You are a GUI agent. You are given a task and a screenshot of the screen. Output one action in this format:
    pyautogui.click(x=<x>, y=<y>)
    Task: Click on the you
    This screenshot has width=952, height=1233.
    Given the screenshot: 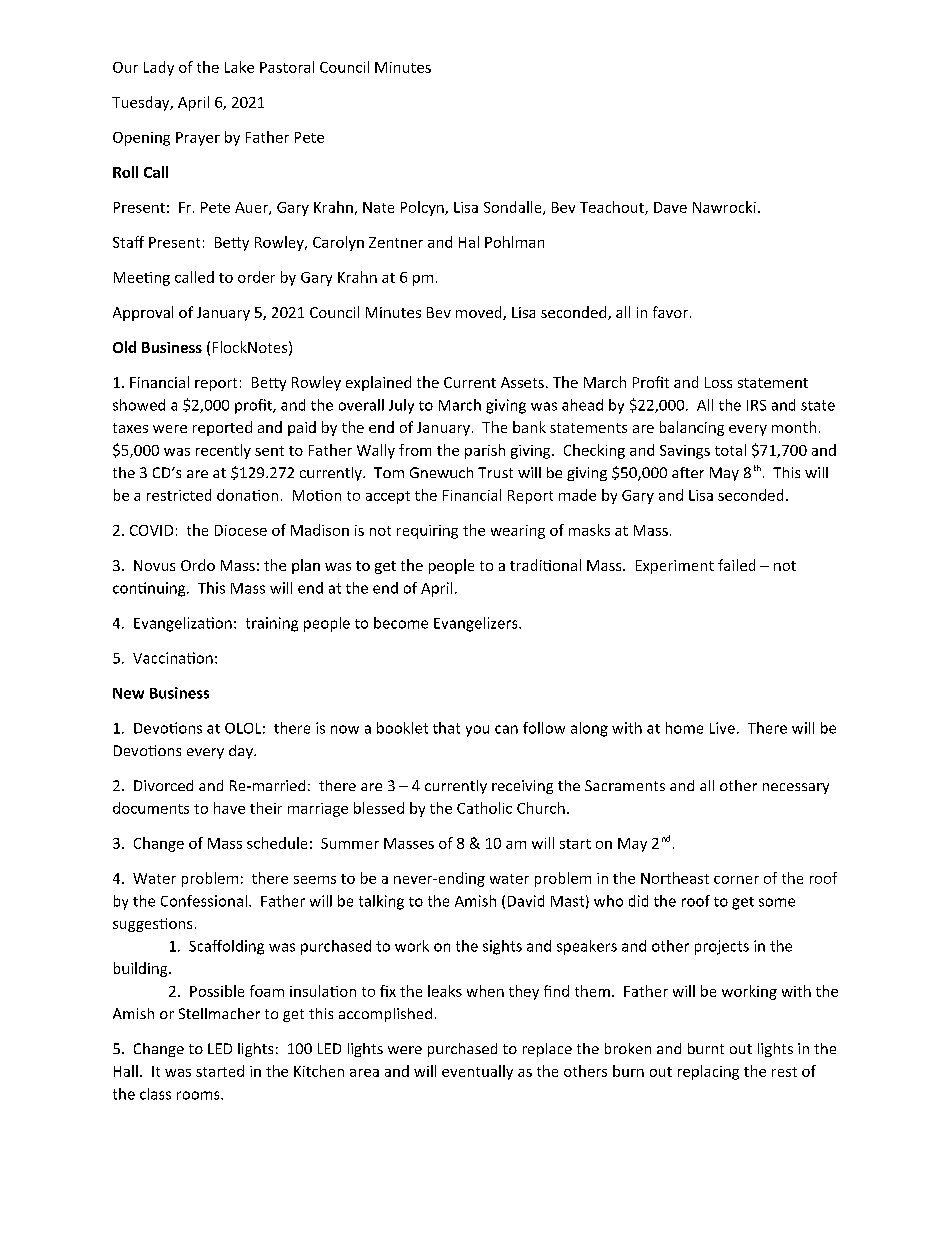 What is the action you would take?
    pyautogui.click(x=477, y=731)
